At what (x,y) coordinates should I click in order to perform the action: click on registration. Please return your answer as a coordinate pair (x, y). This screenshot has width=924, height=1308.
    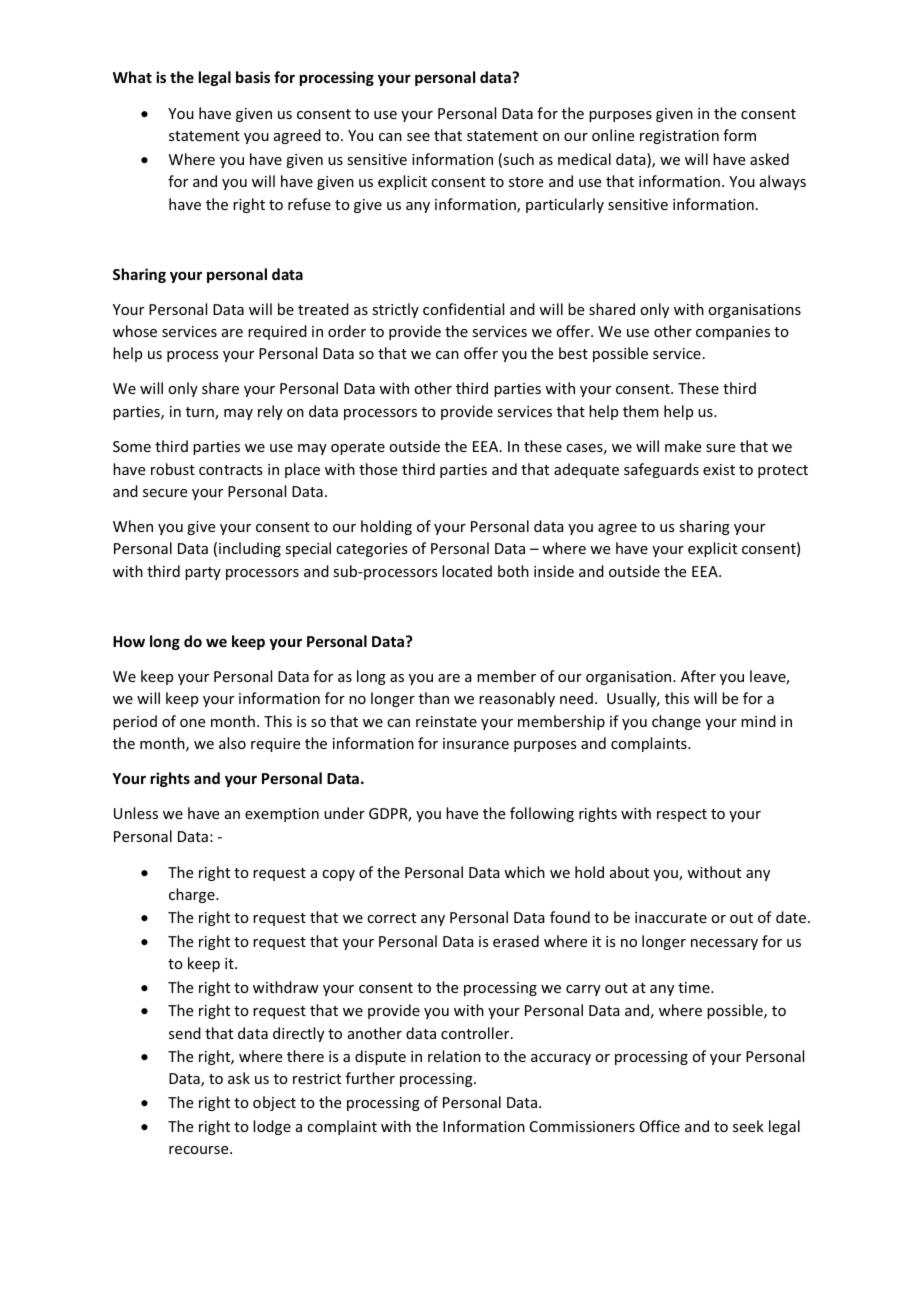
    Looking at the image, I should click on (679, 137).
